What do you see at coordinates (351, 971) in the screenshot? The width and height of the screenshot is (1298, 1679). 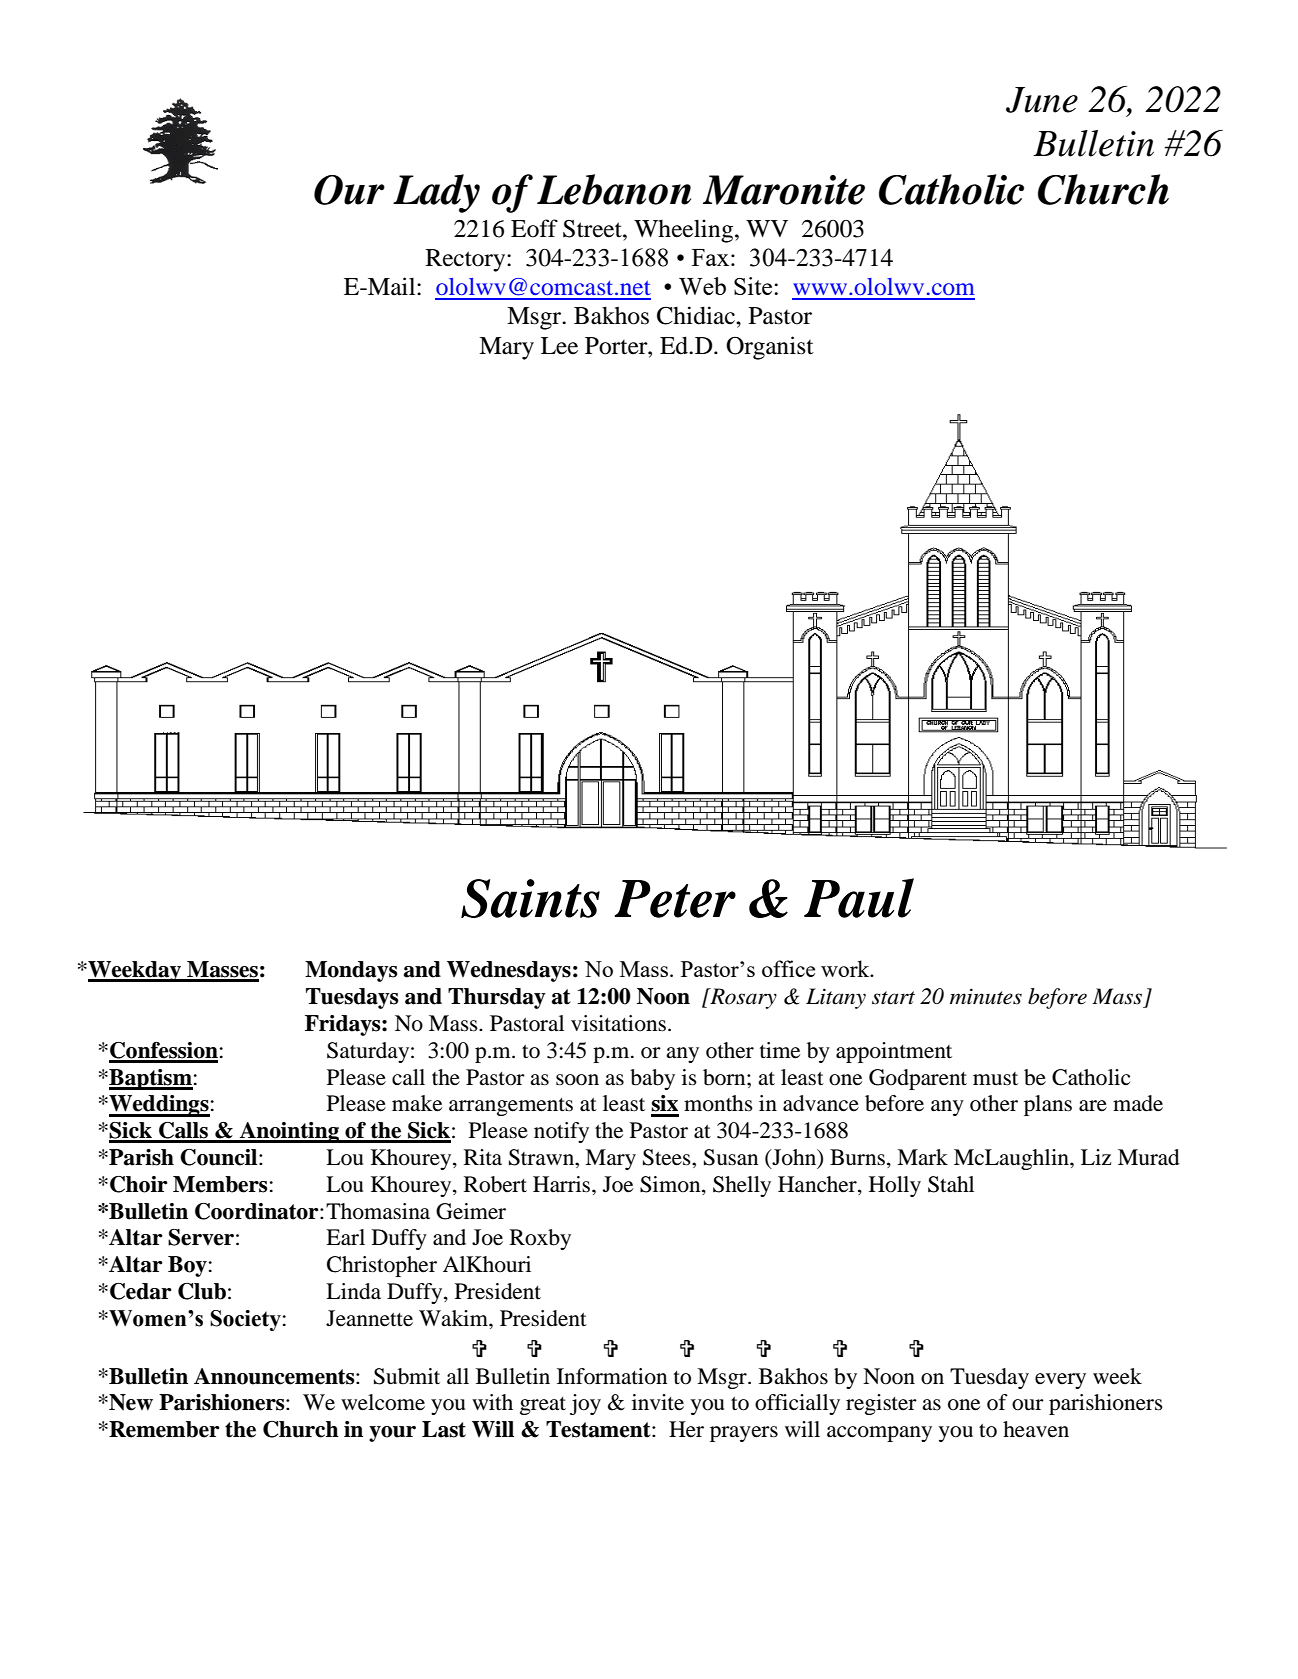 I see `Mondays` at bounding box center [351, 971].
